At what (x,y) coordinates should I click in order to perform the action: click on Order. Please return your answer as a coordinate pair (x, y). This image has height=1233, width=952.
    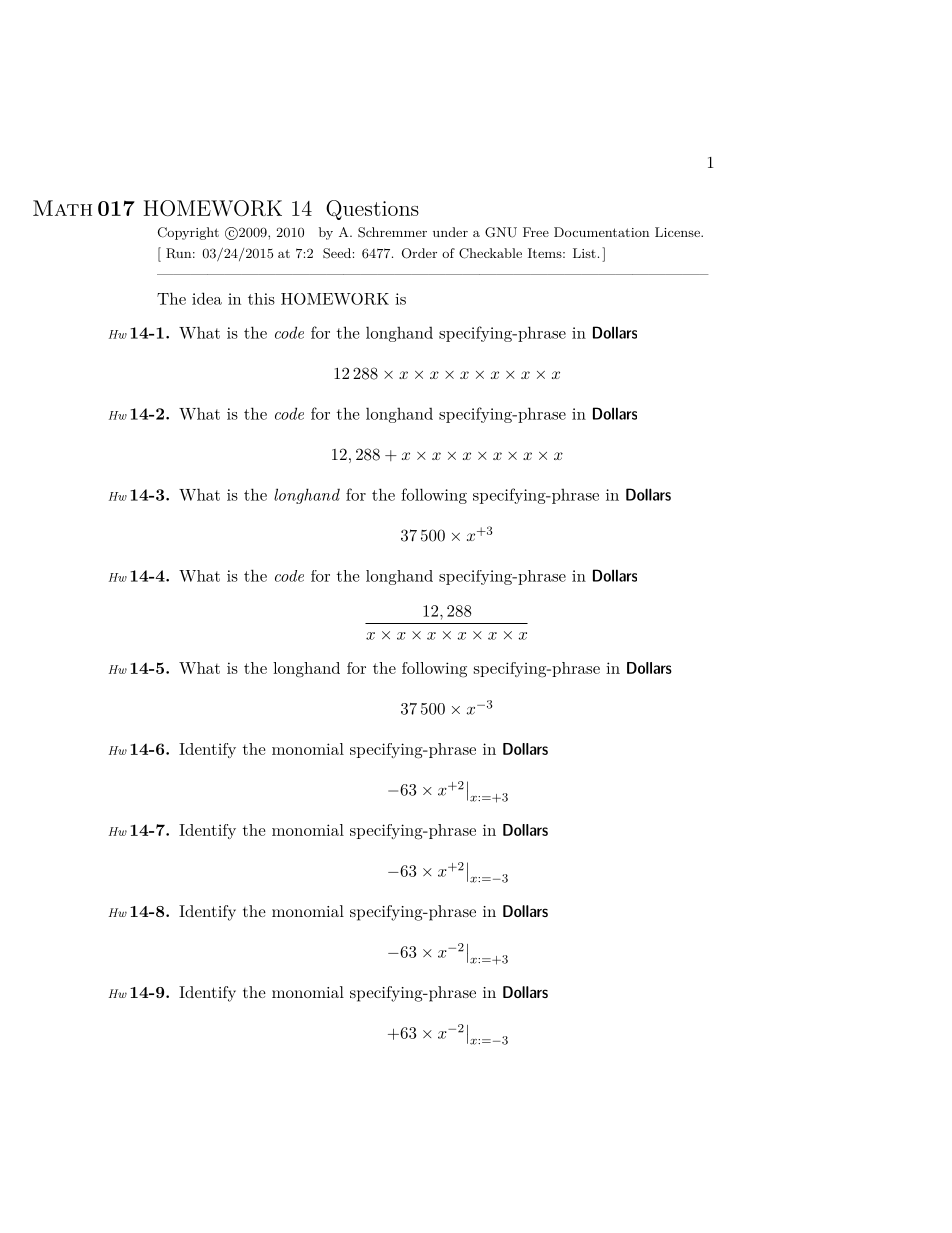
    Looking at the image, I should click on (419, 253).
